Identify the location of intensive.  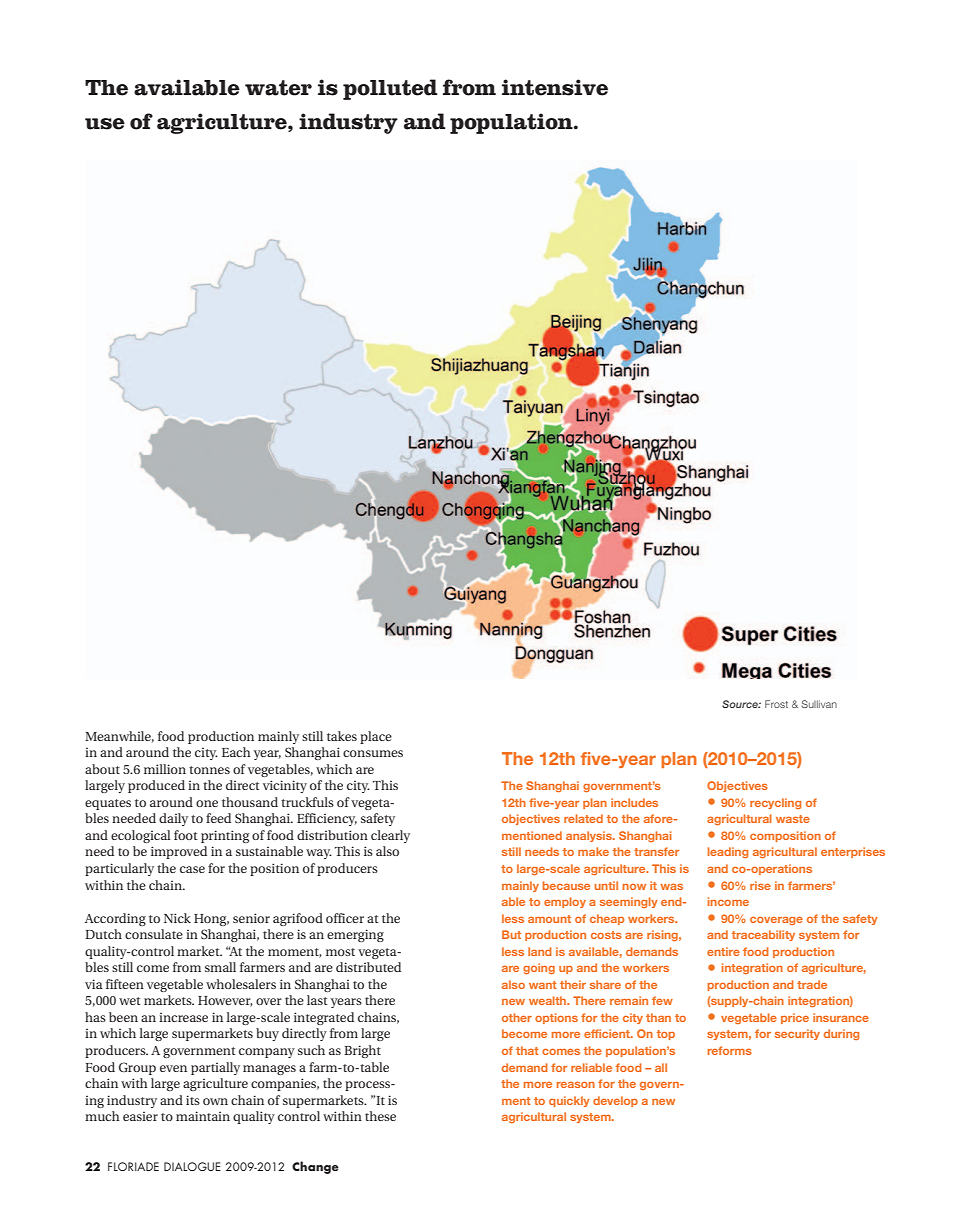
(555, 87).
